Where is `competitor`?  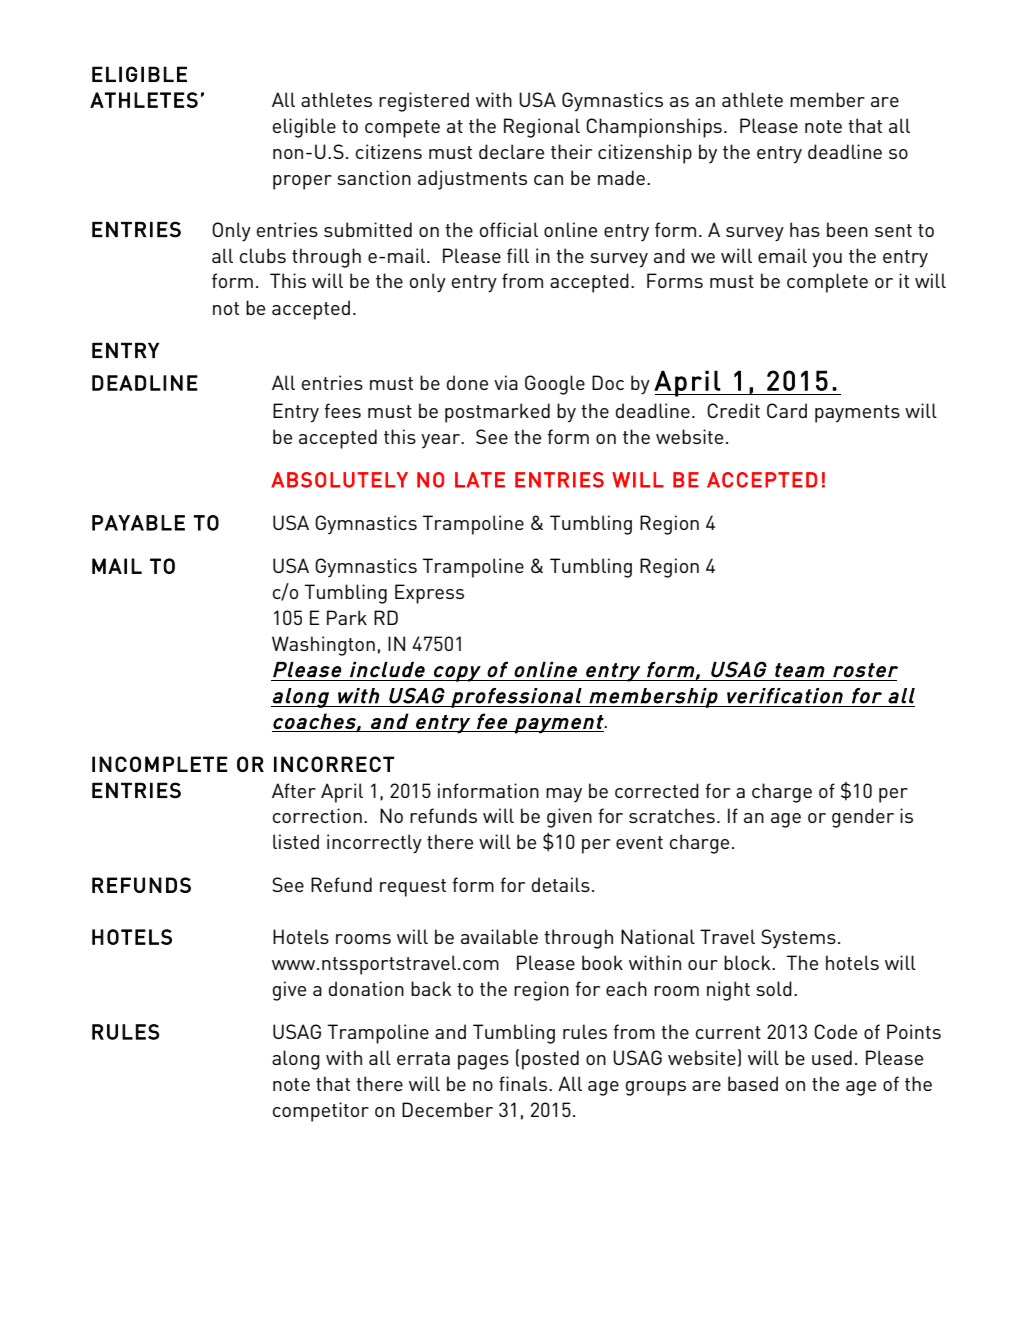
competitor is located at coordinates (321, 1112).
